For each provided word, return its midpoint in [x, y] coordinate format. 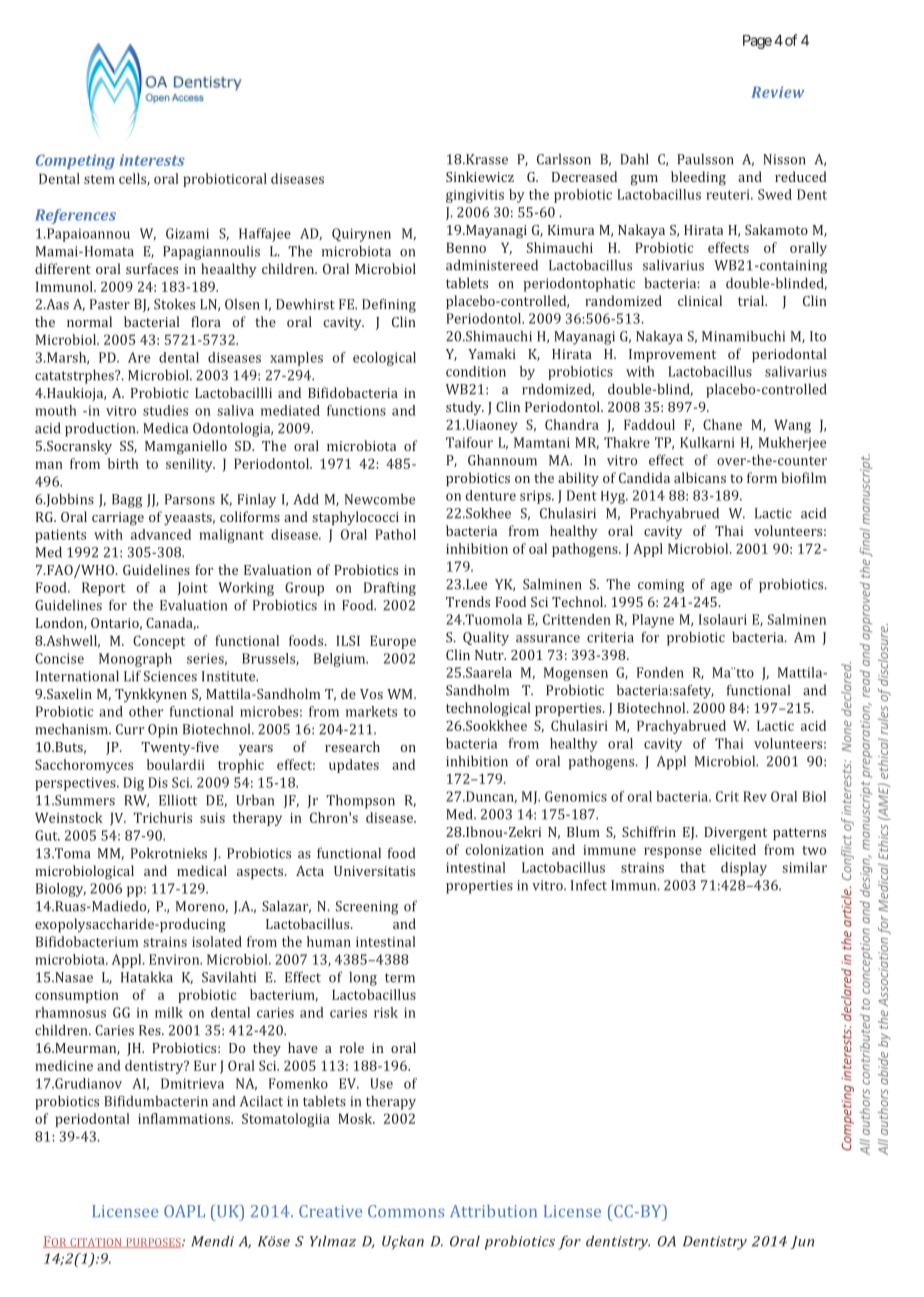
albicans [700, 477]
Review [777, 92]
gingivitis [475, 196]
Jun [802, 1242]
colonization [505, 849]
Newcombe [380, 499]
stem [99, 179]
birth [123, 463]
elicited [733, 849]
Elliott [178, 800]
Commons [406, 1211]
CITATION [96, 1243]
